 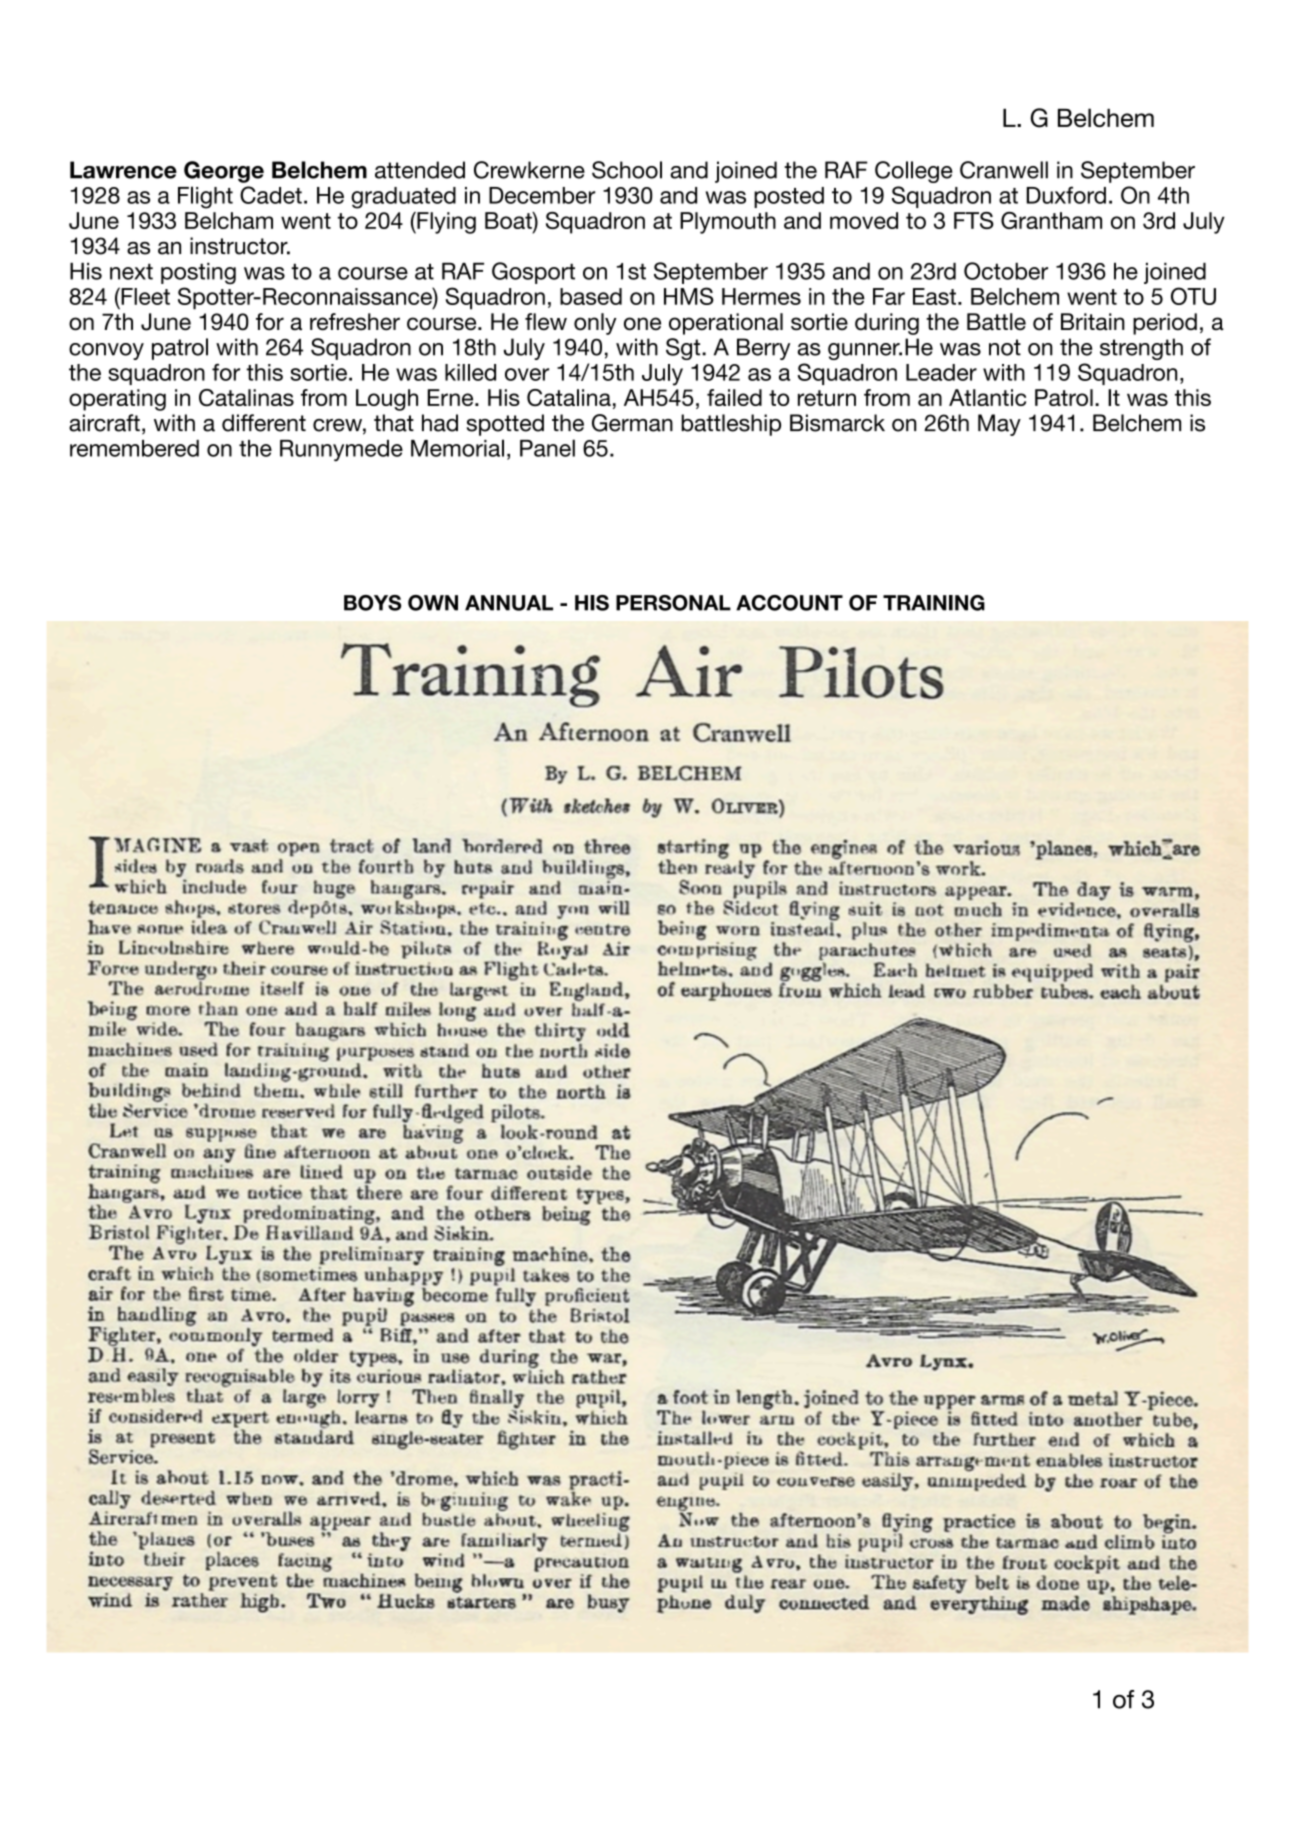 I want to click on College, so click(x=914, y=172).
